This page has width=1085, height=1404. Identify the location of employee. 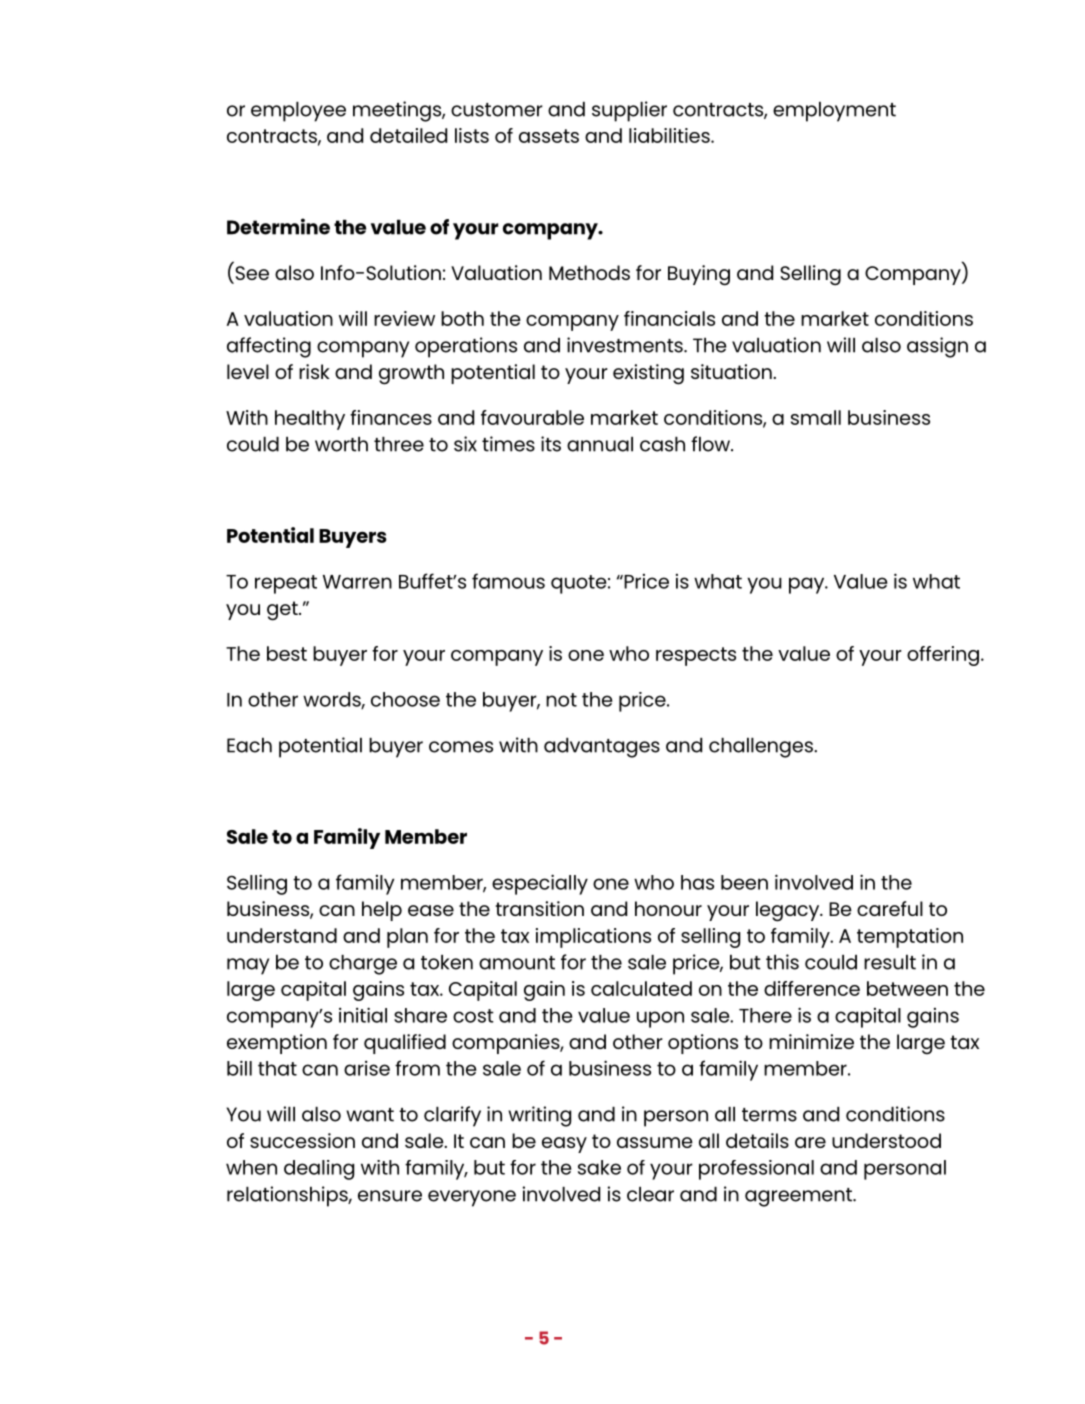
(298, 112).
